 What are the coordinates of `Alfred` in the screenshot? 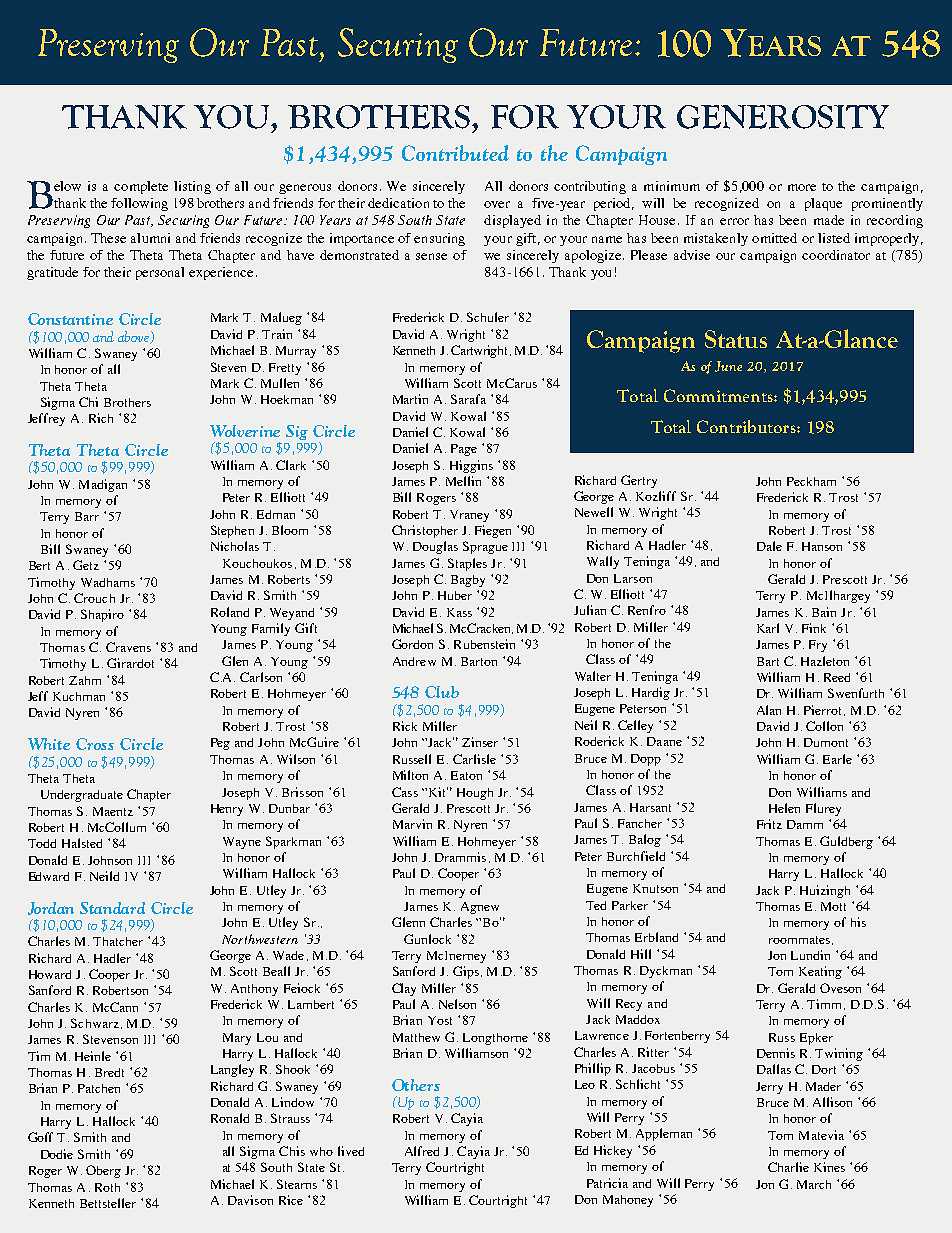 It's located at (422, 1151).
